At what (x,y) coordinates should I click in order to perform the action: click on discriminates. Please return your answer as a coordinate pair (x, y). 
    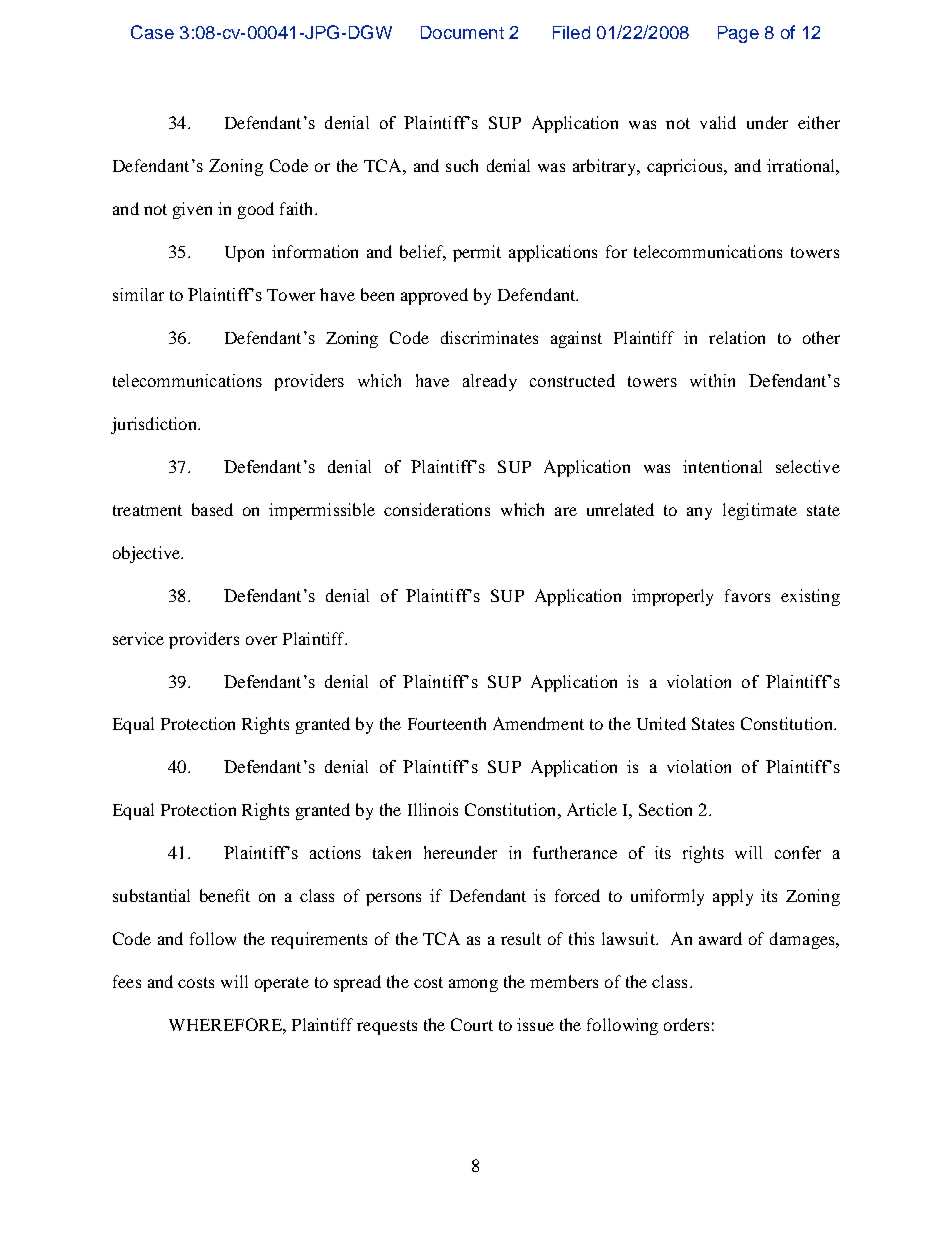
    Looking at the image, I should click on (489, 337).
